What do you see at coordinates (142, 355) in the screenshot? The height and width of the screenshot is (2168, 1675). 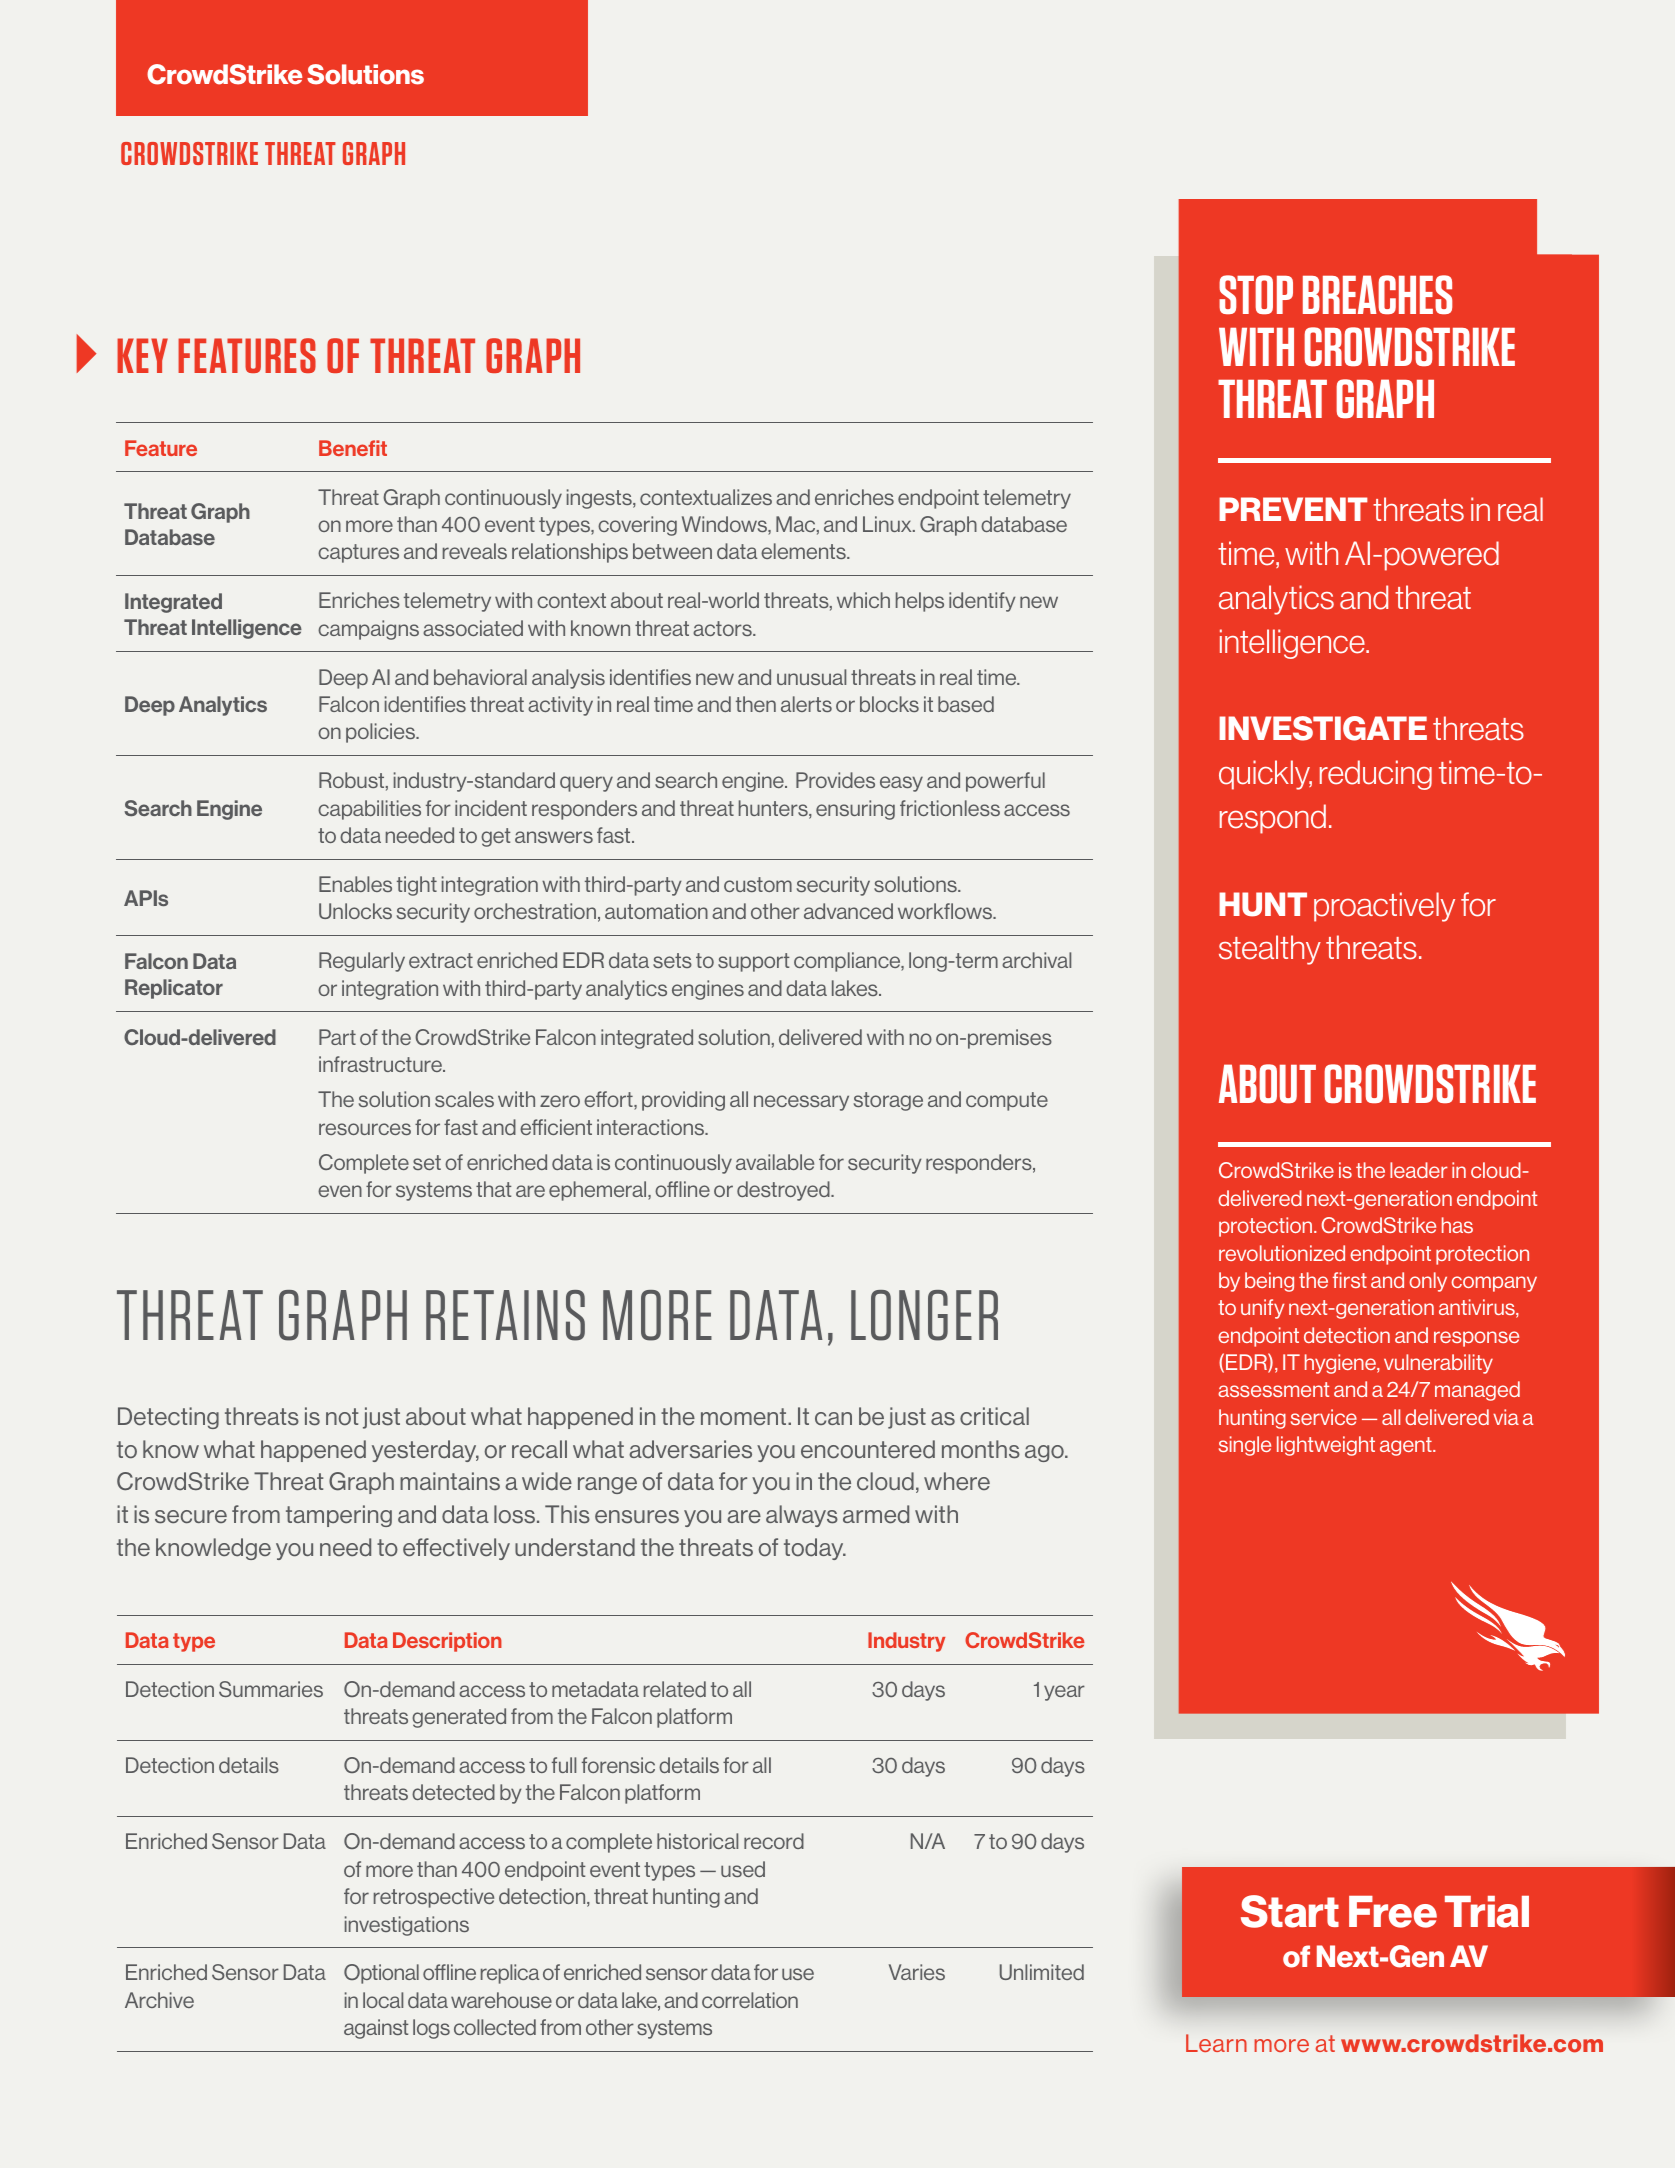 I see `KEY` at bounding box center [142, 355].
